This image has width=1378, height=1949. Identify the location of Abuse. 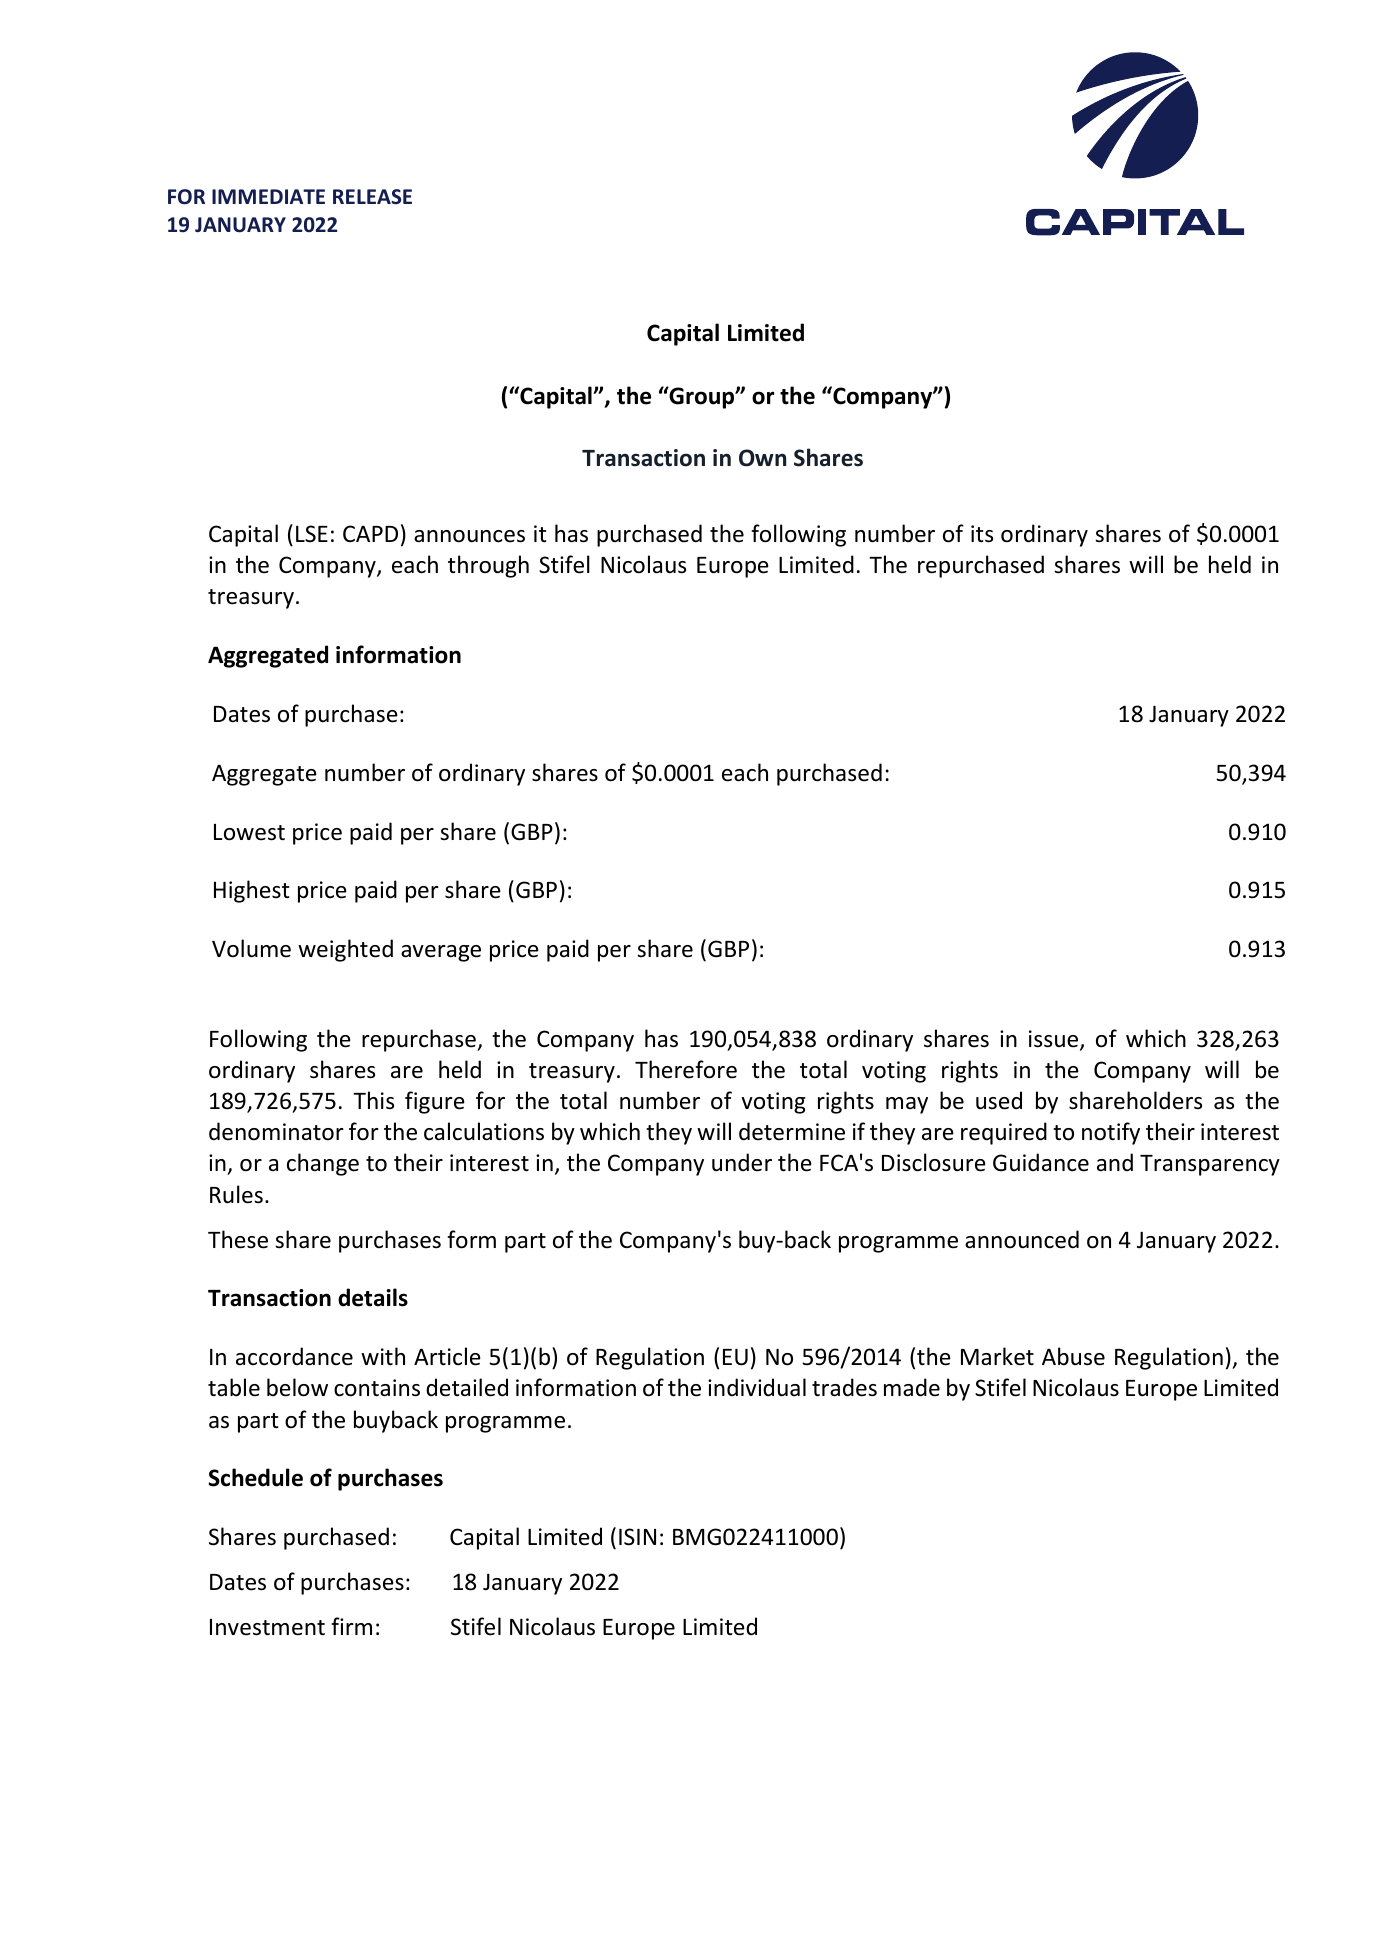
(1073, 1356).
